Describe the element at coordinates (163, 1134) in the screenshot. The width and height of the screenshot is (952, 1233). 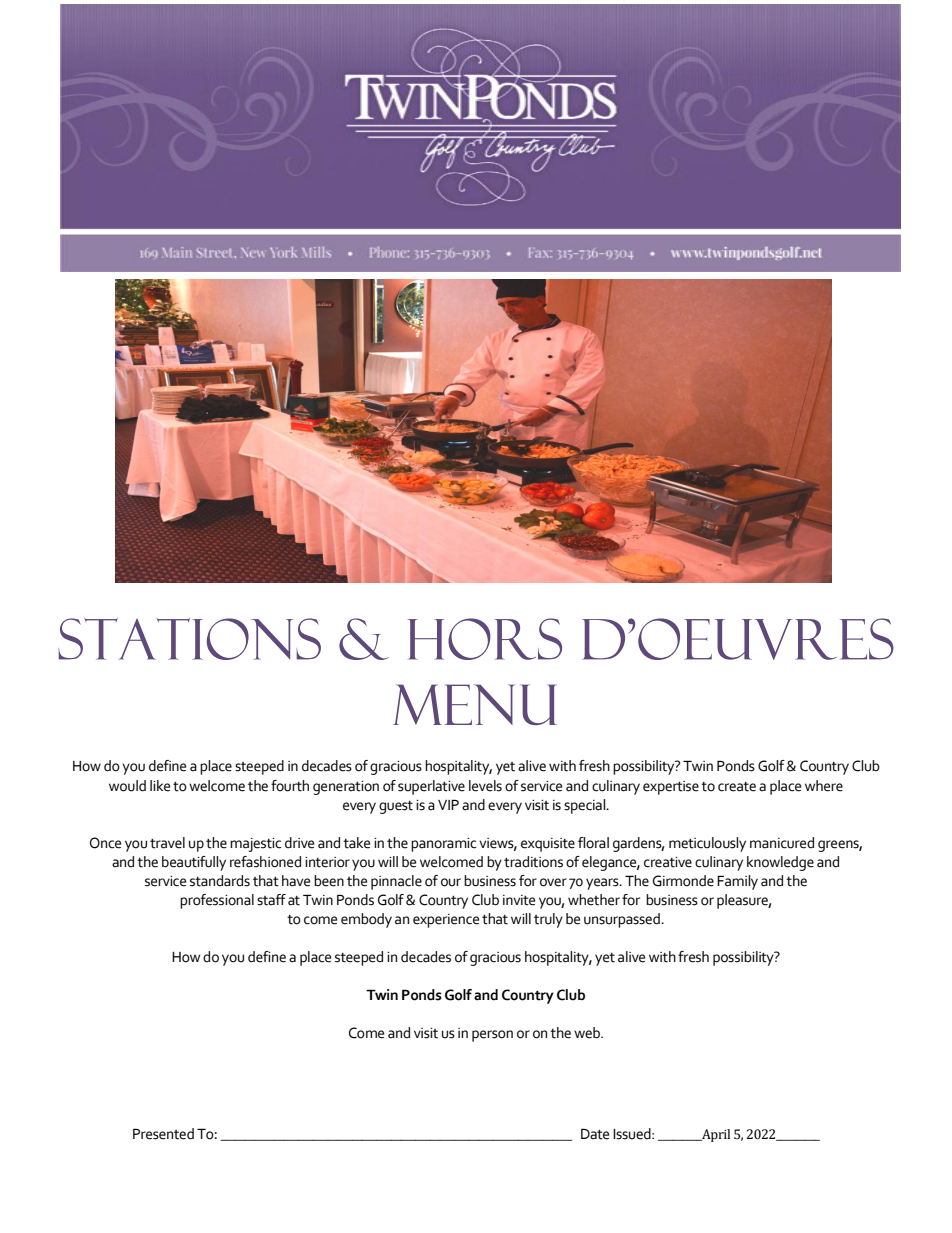
I see `Presented` at that location.
